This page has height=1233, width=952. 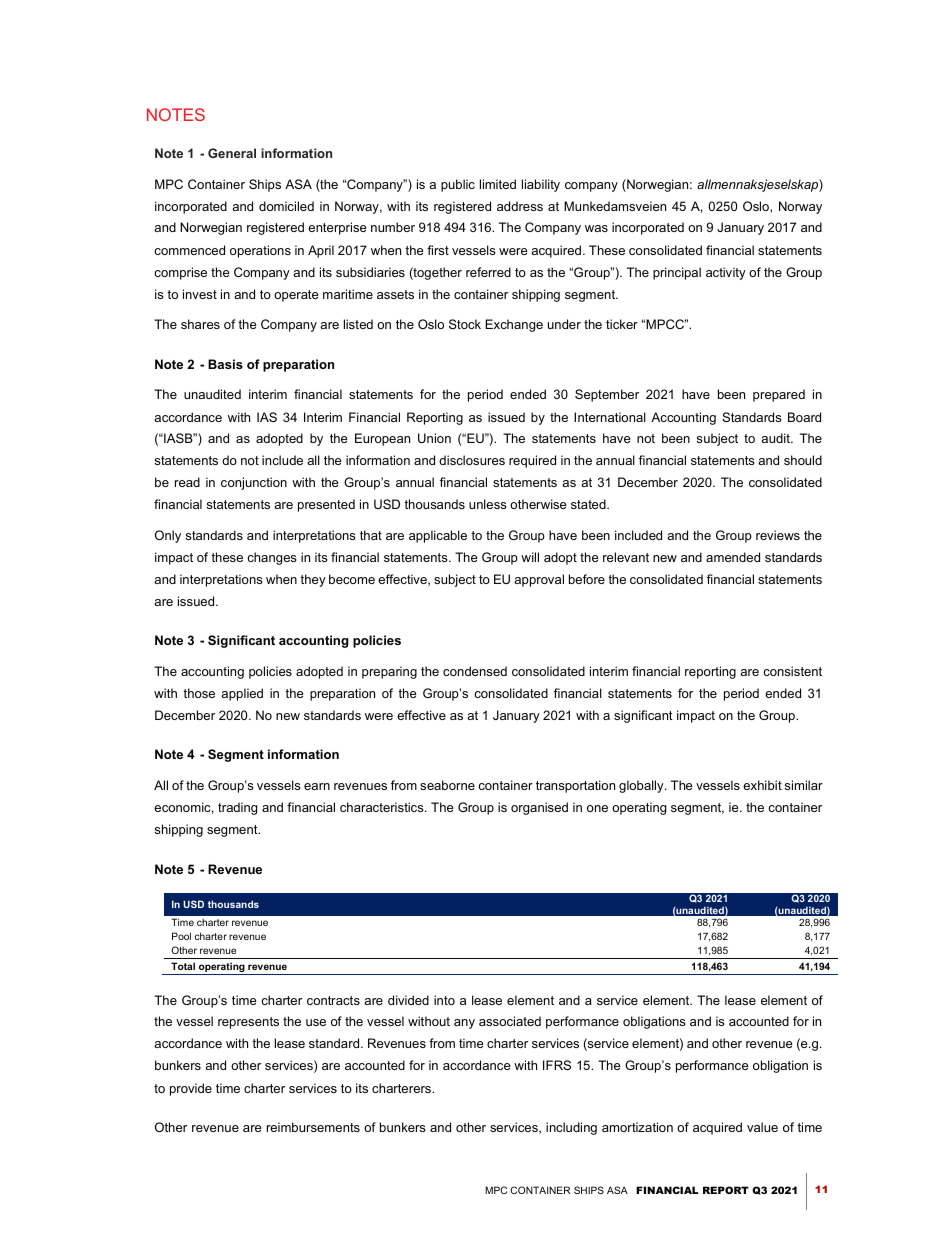 I want to click on General, so click(x=232, y=153).
